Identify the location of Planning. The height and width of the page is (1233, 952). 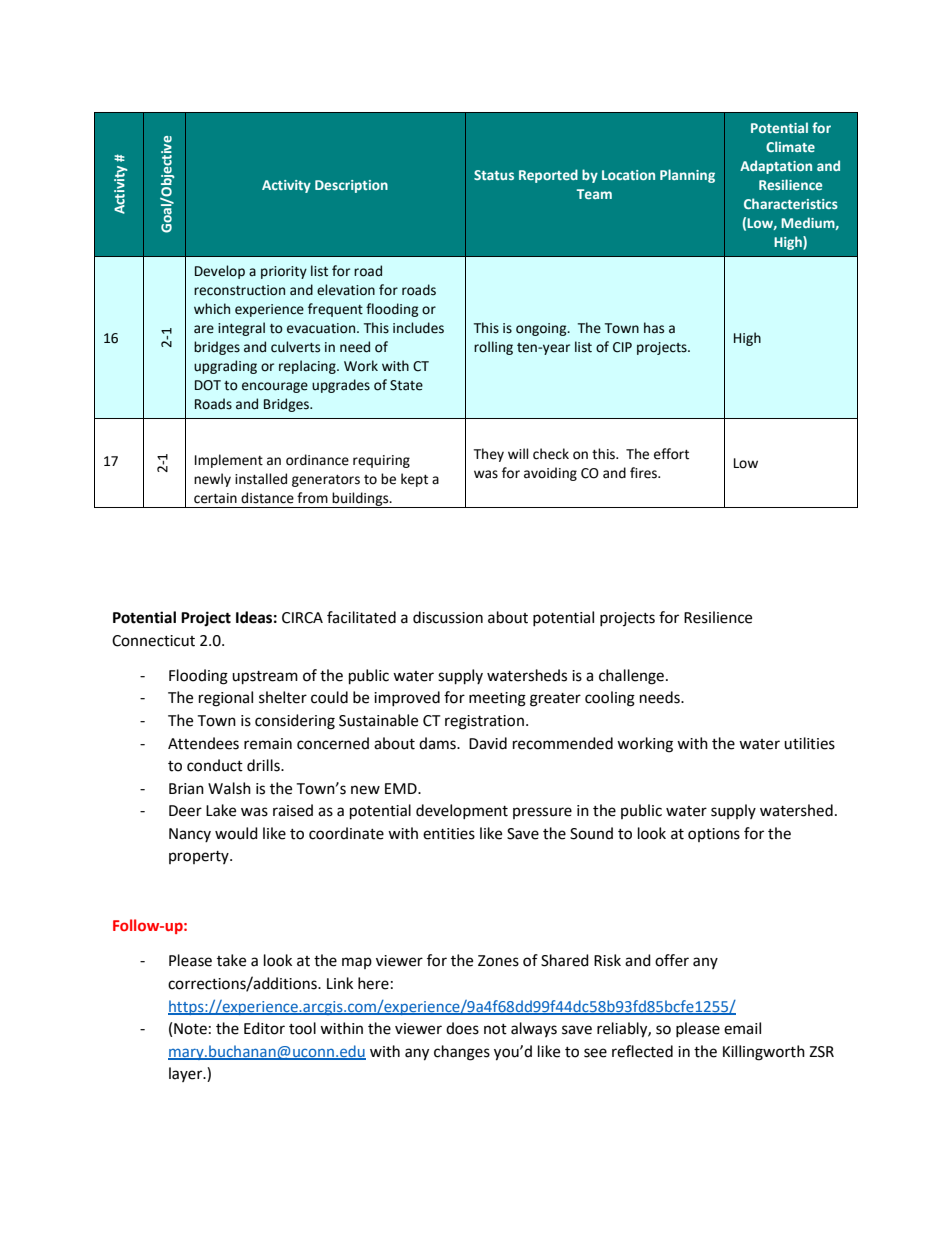
(687, 176).
